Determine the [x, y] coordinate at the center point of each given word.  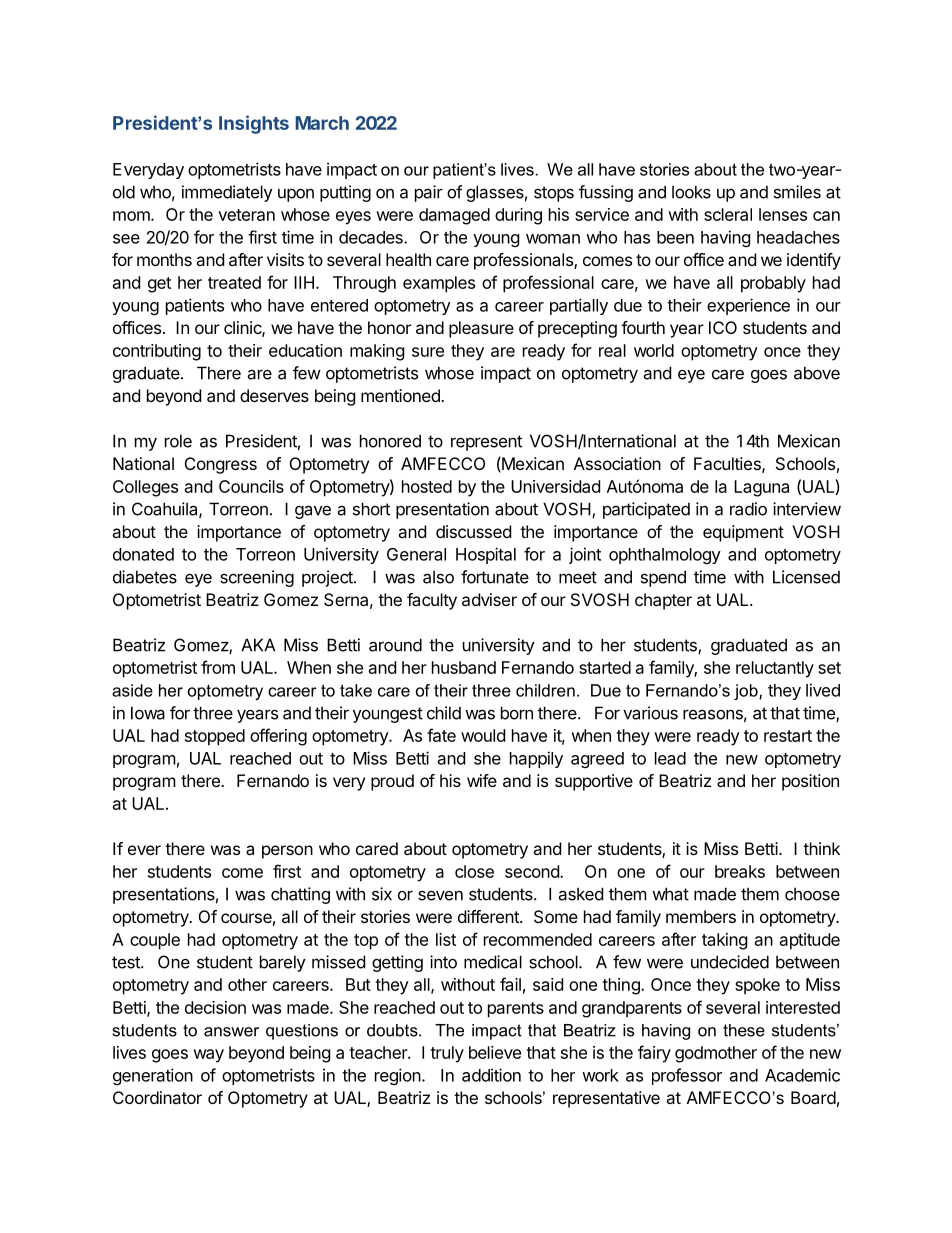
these [744, 1030]
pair [429, 193]
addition [491, 1075]
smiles [797, 192]
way [208, 1056]
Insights [254, 124]
